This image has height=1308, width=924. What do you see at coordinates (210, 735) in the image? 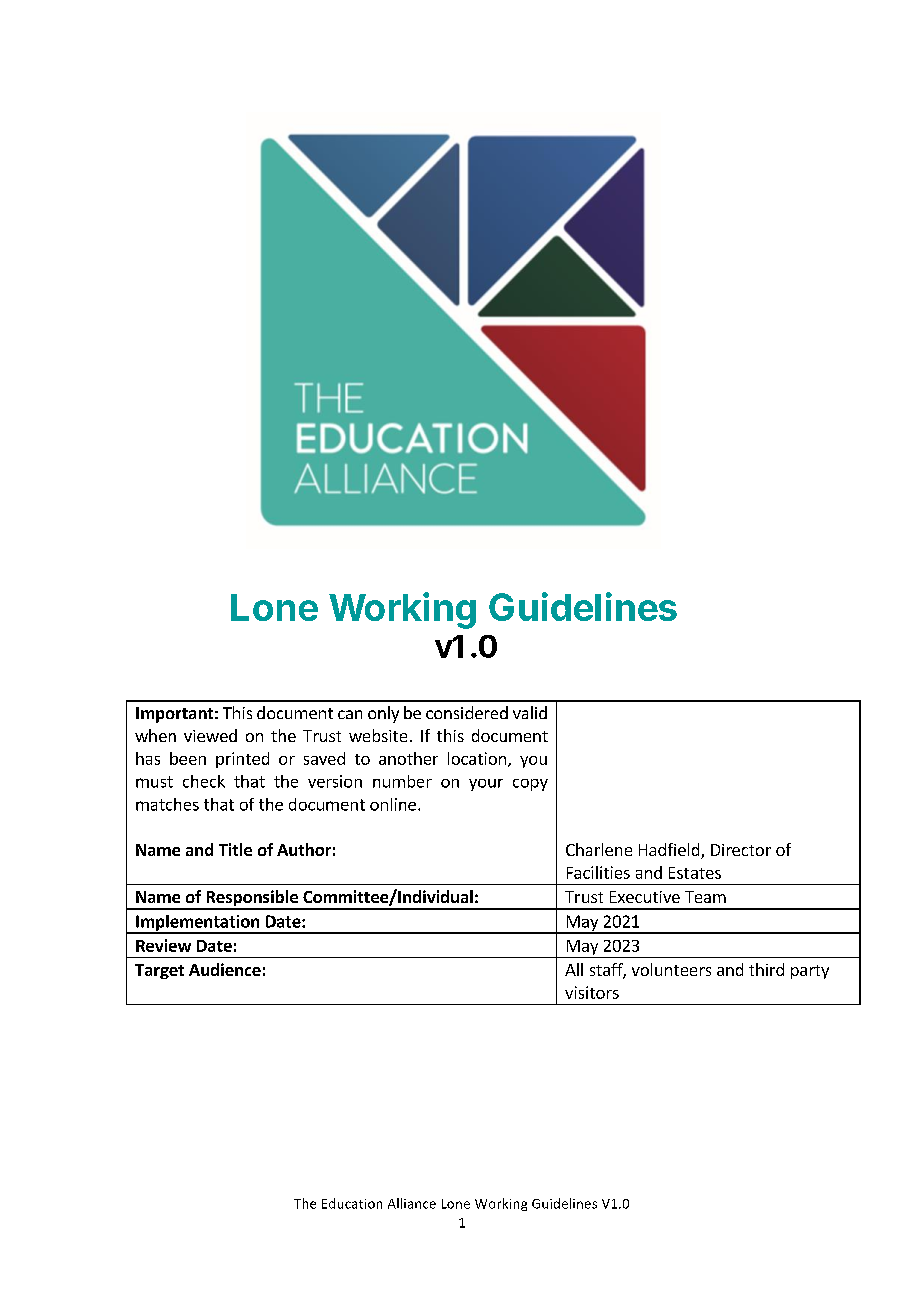
I see `viewed` at bounding box center [210, 735].
